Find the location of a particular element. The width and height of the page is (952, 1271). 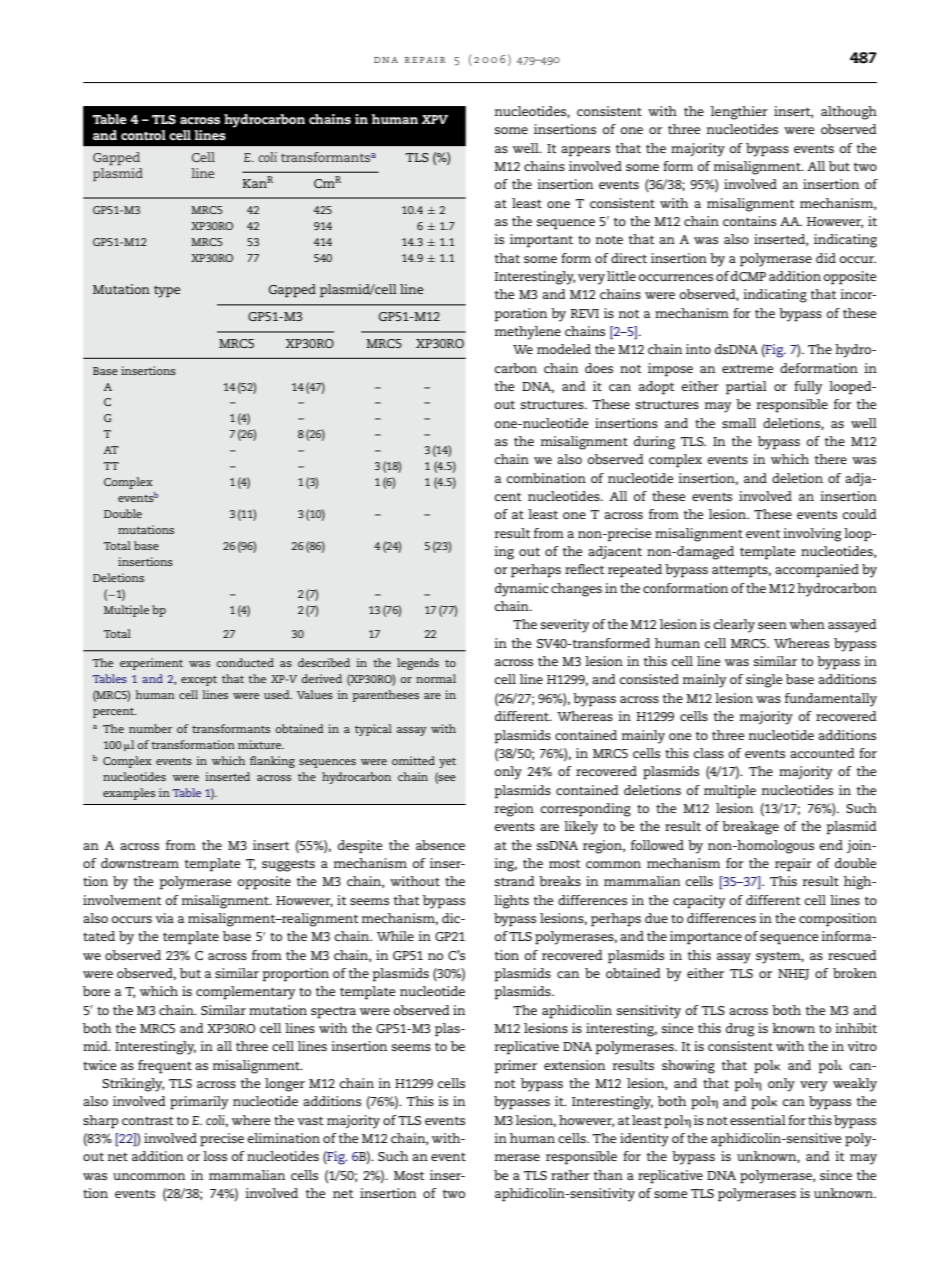

type is located at coordinates (167, 292).
